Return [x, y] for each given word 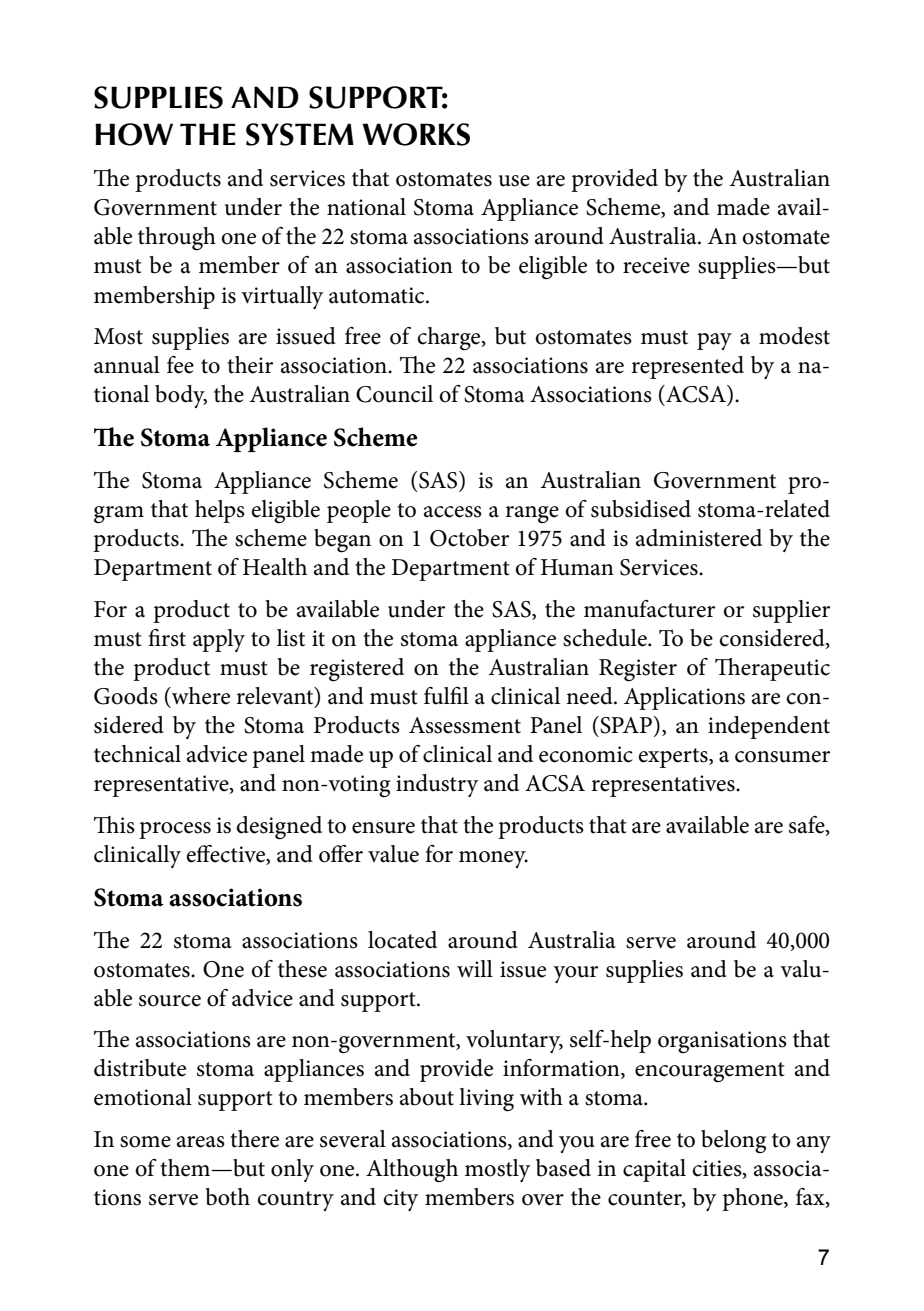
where [200, 696]
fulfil [446, 695]
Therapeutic [772, 669]
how [134, 134]
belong [733, 1142]
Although [412, 1171]
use [514, 181]
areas [201, 1142]
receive [656, 265]
